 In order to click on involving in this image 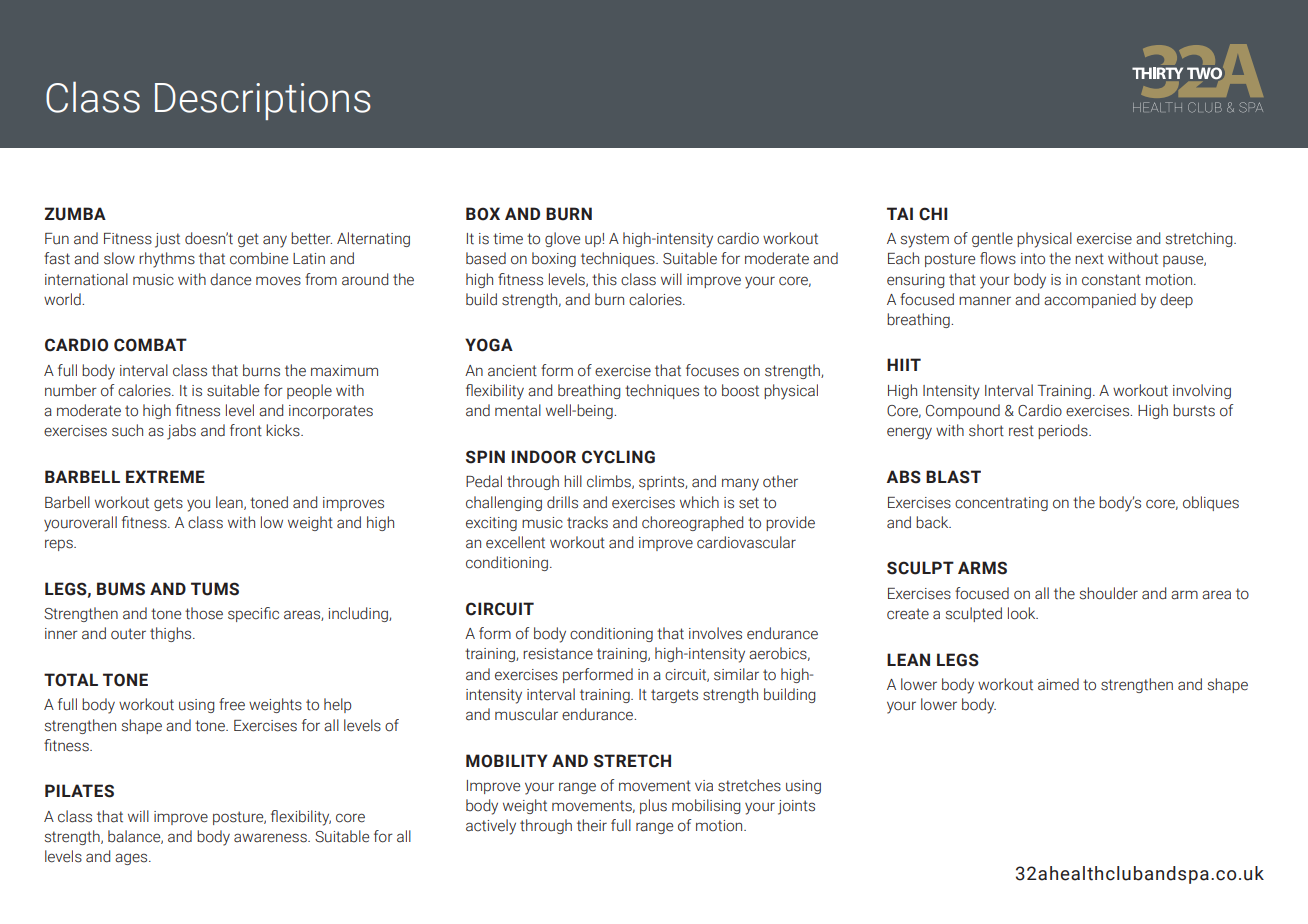, I will do `click(1202, 391)`.
